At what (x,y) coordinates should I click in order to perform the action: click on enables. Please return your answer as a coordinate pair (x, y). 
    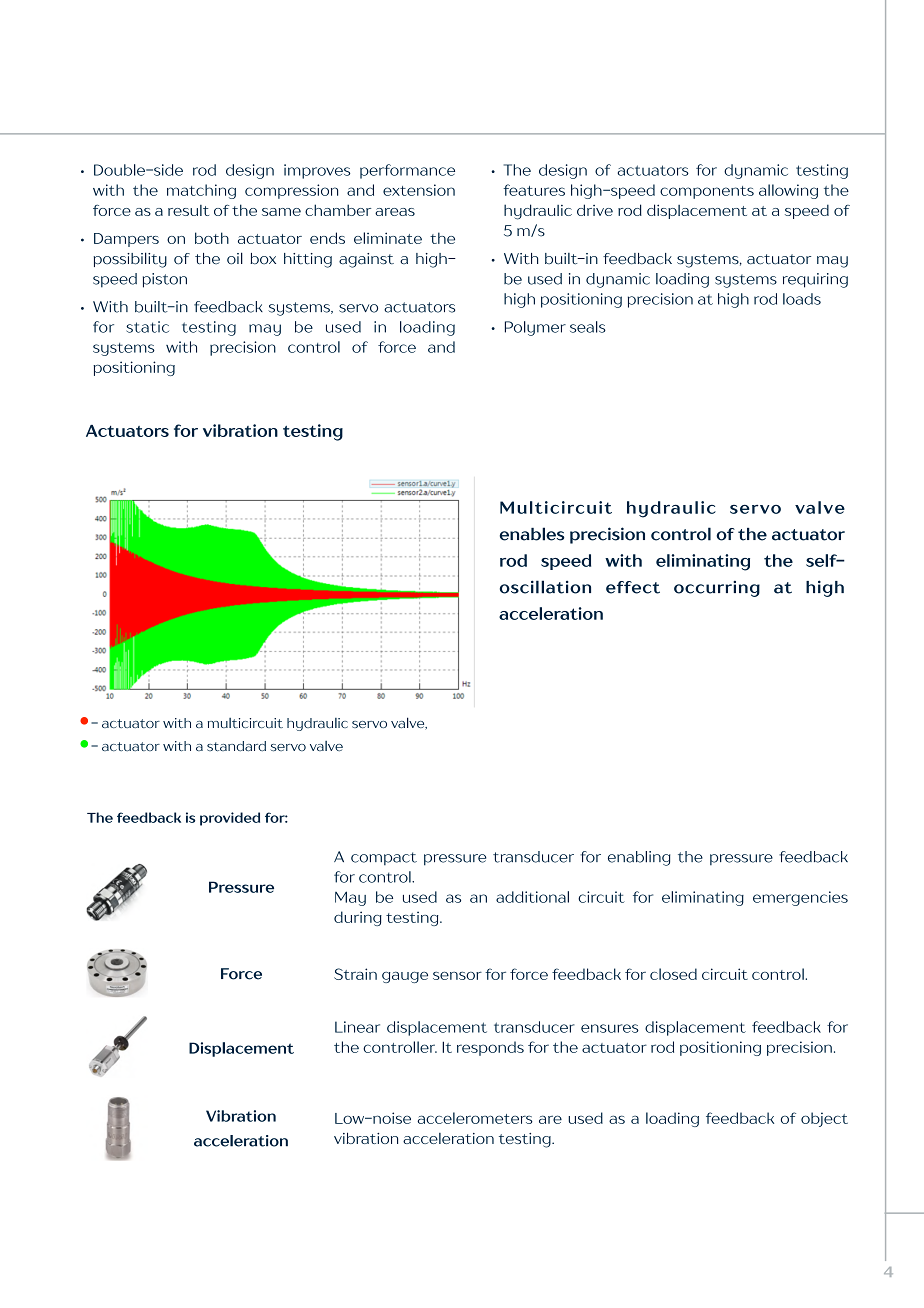
    Looking at the image, I should click on (532, 534).
